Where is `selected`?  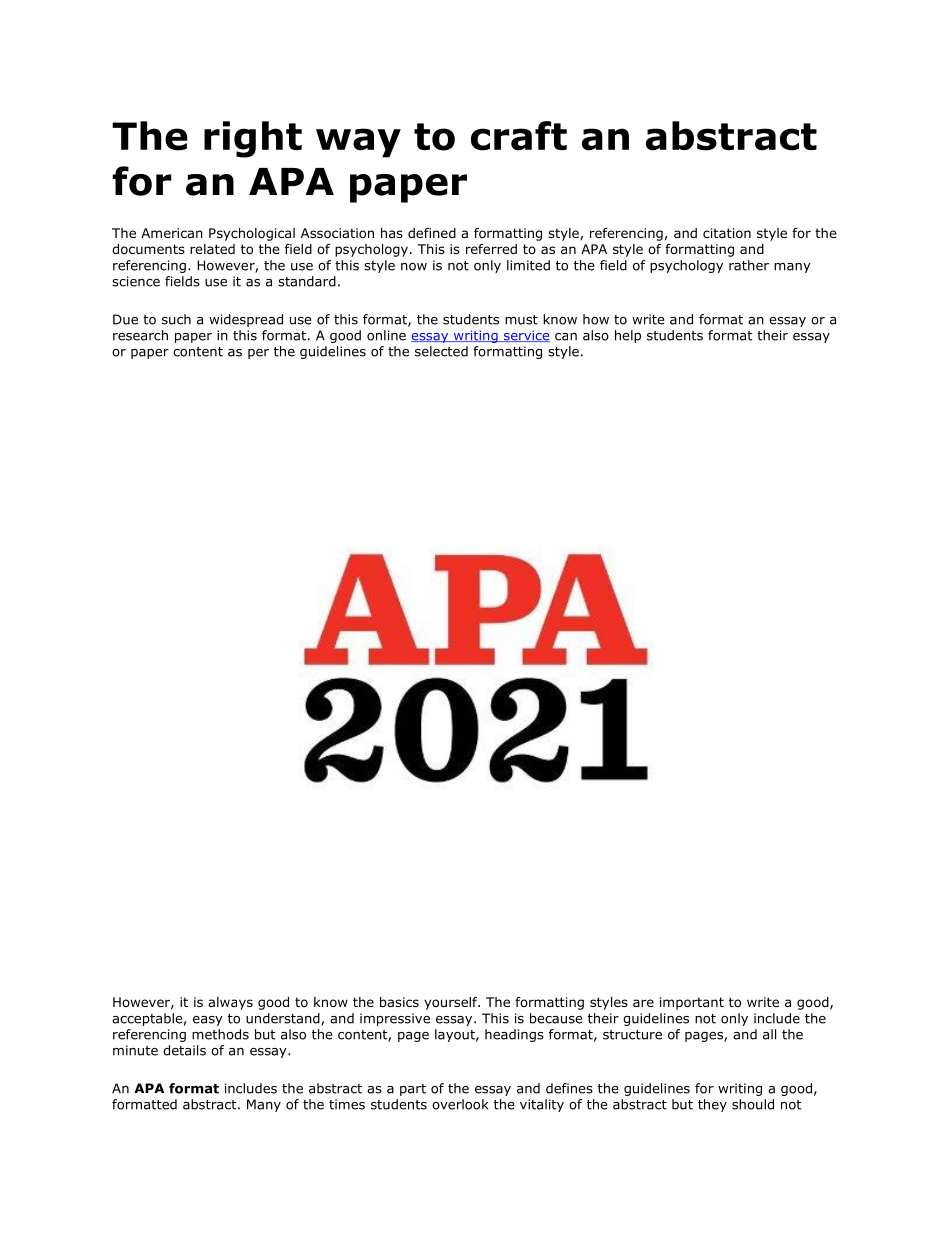 selected is located at coordinates (441, 351).
